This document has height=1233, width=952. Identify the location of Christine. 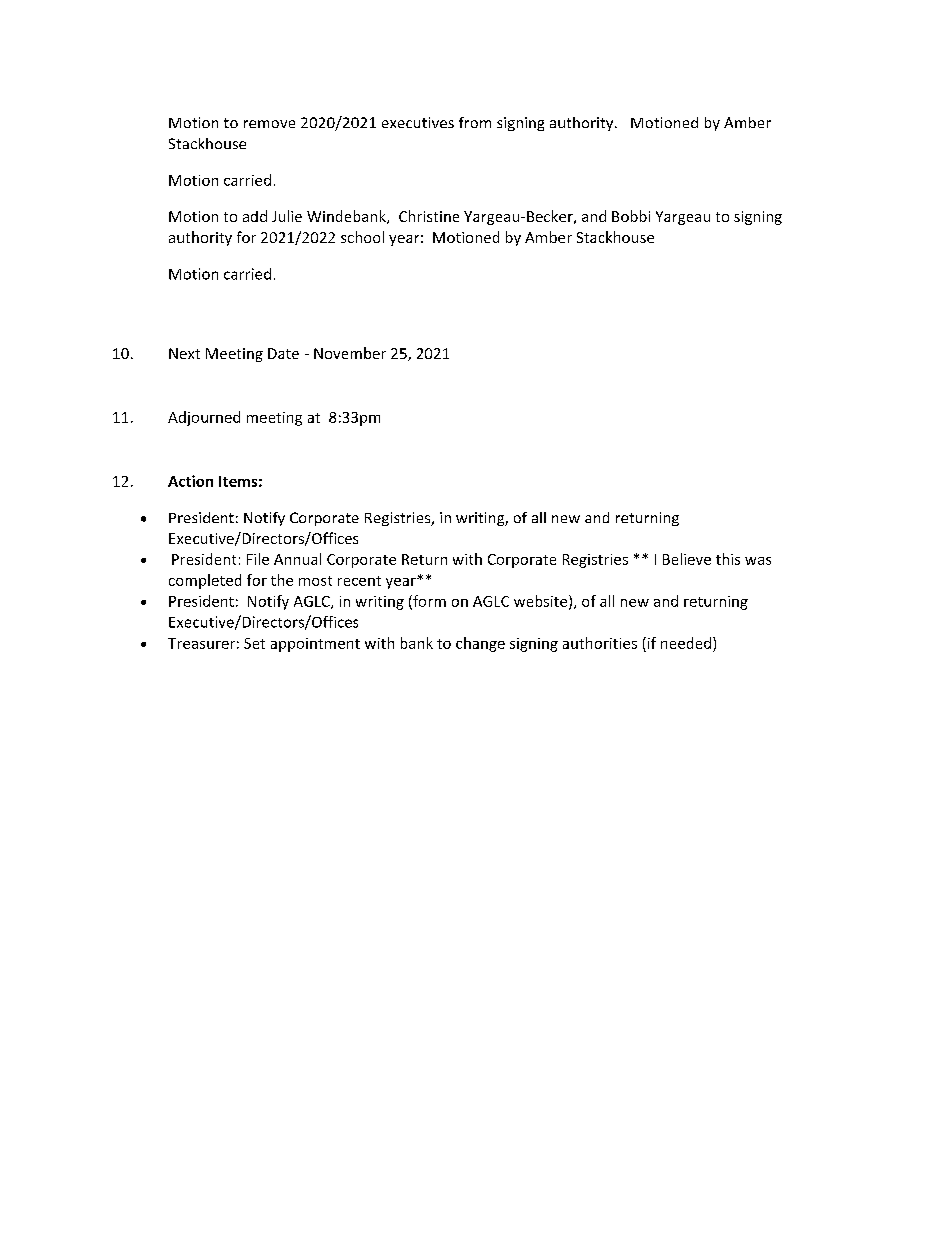
(429, 216).
